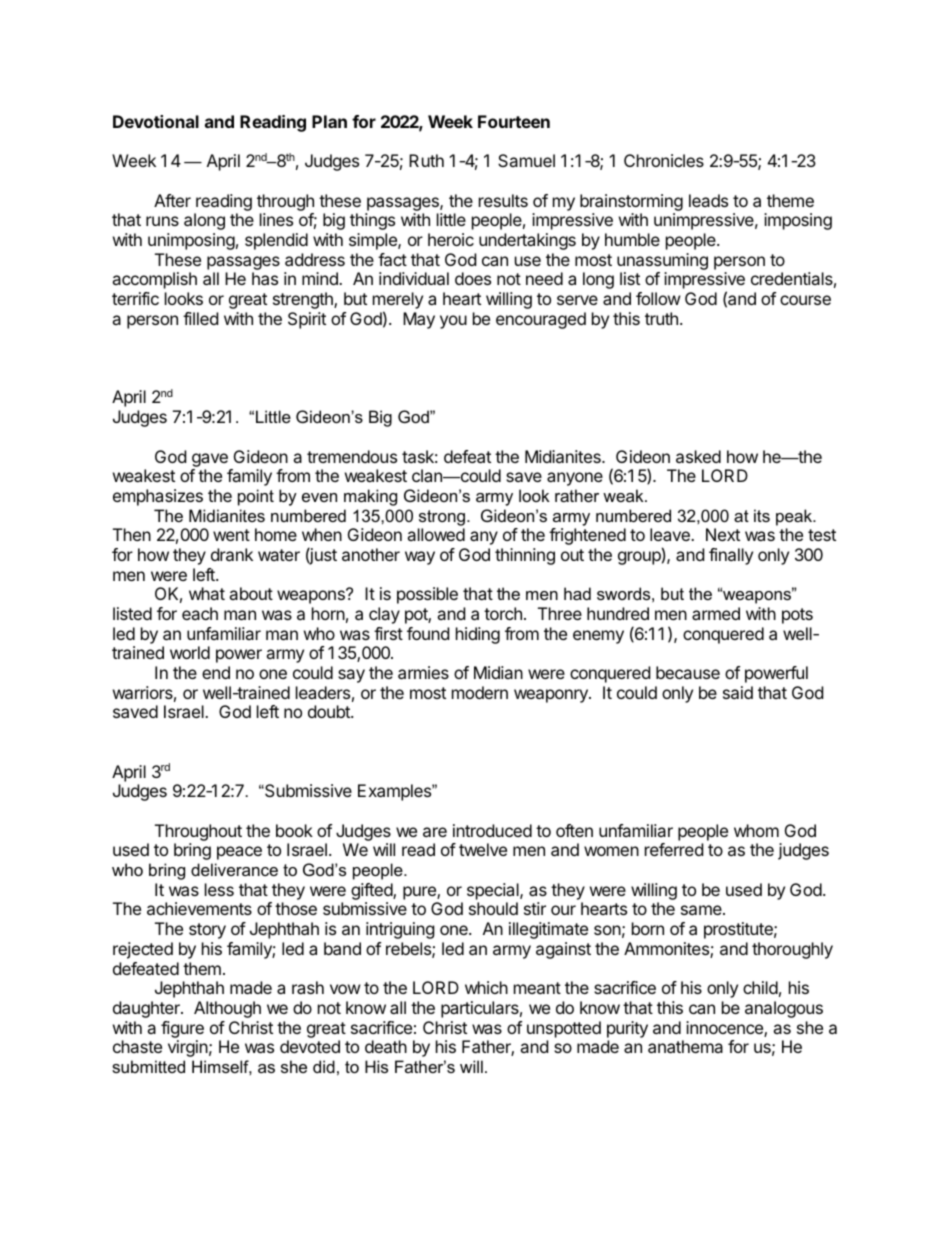 This page has height=1233, width=952. I want to click on Samuel, so click(526, 160).
